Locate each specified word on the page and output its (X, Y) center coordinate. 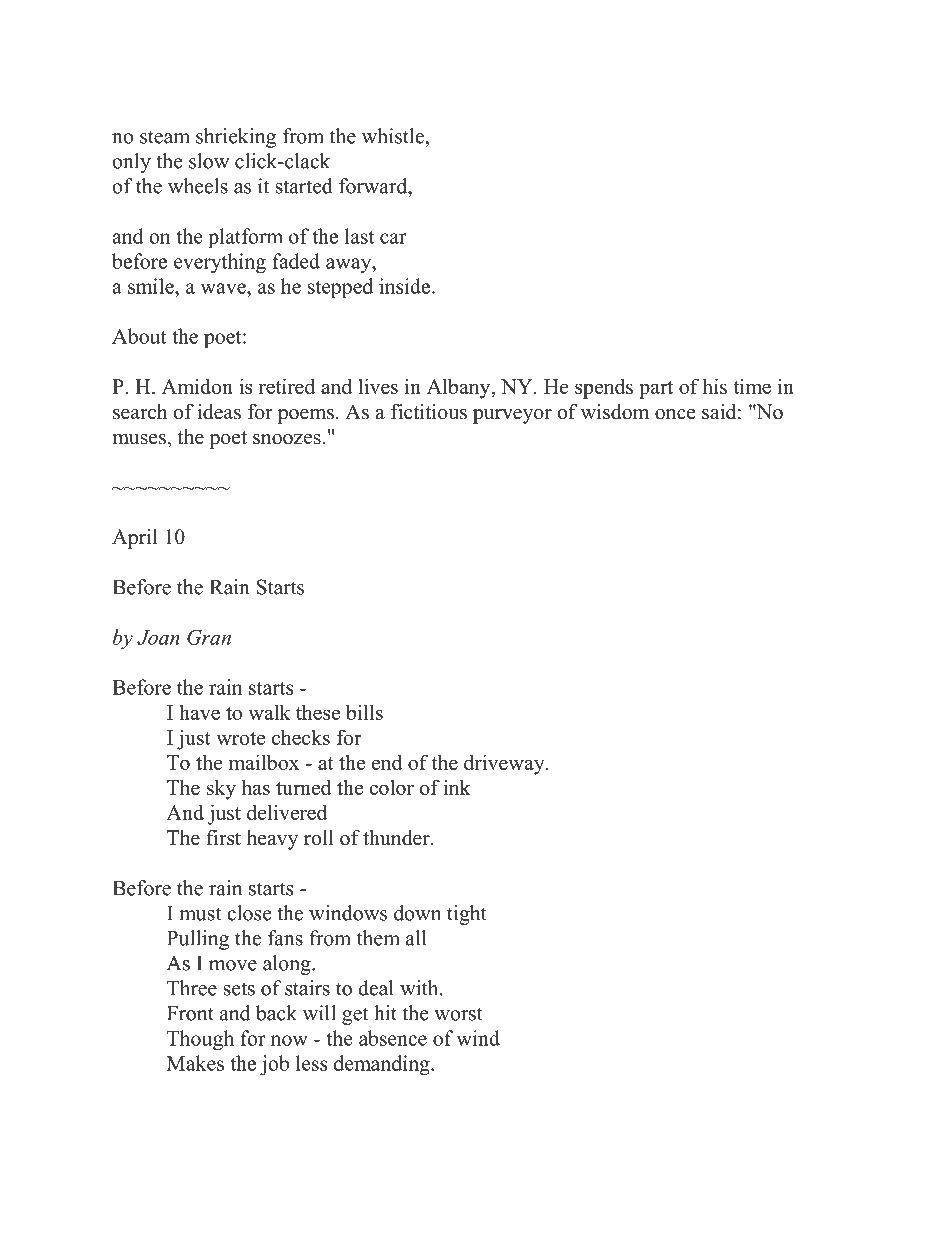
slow (209, 161)
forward (374, 186)
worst (458, 1014)
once (675, 414)
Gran (209, 637)
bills (364, 712)
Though (200, 1040)
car (393, 238)
